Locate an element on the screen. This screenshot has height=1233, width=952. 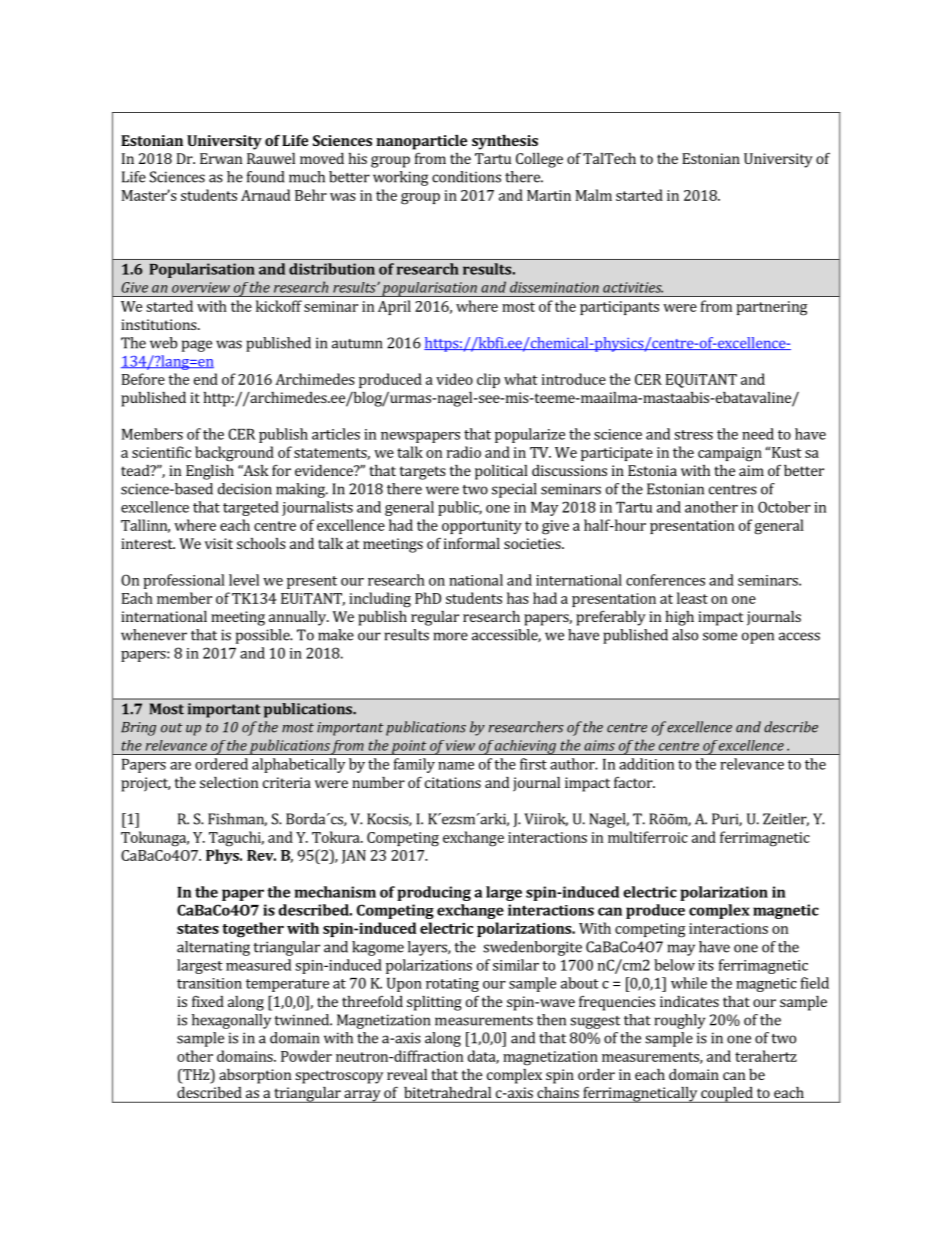
conditions is located at coordinates (466, 177).
